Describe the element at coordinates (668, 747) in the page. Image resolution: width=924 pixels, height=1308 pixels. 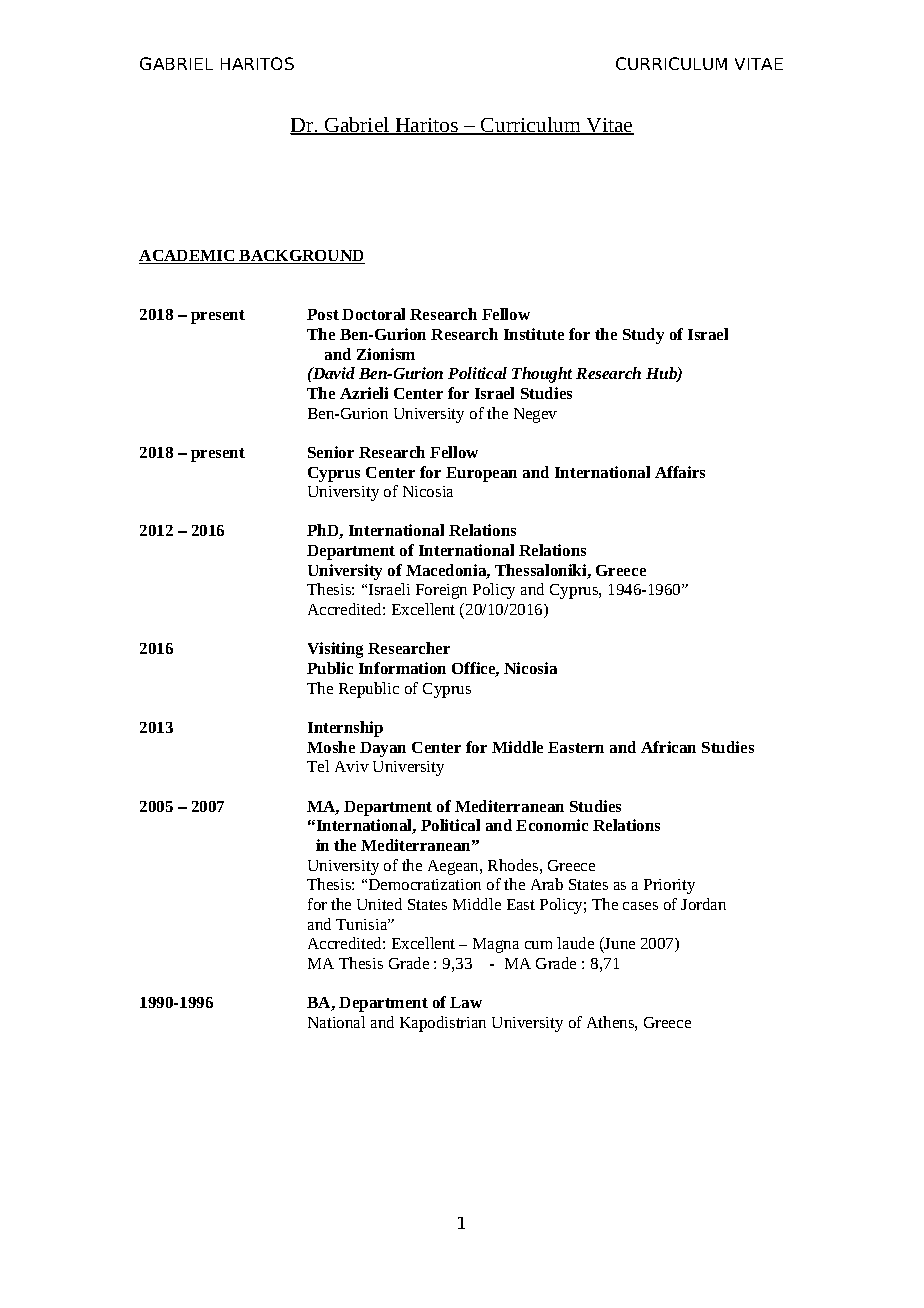
I see `African` at that location.
